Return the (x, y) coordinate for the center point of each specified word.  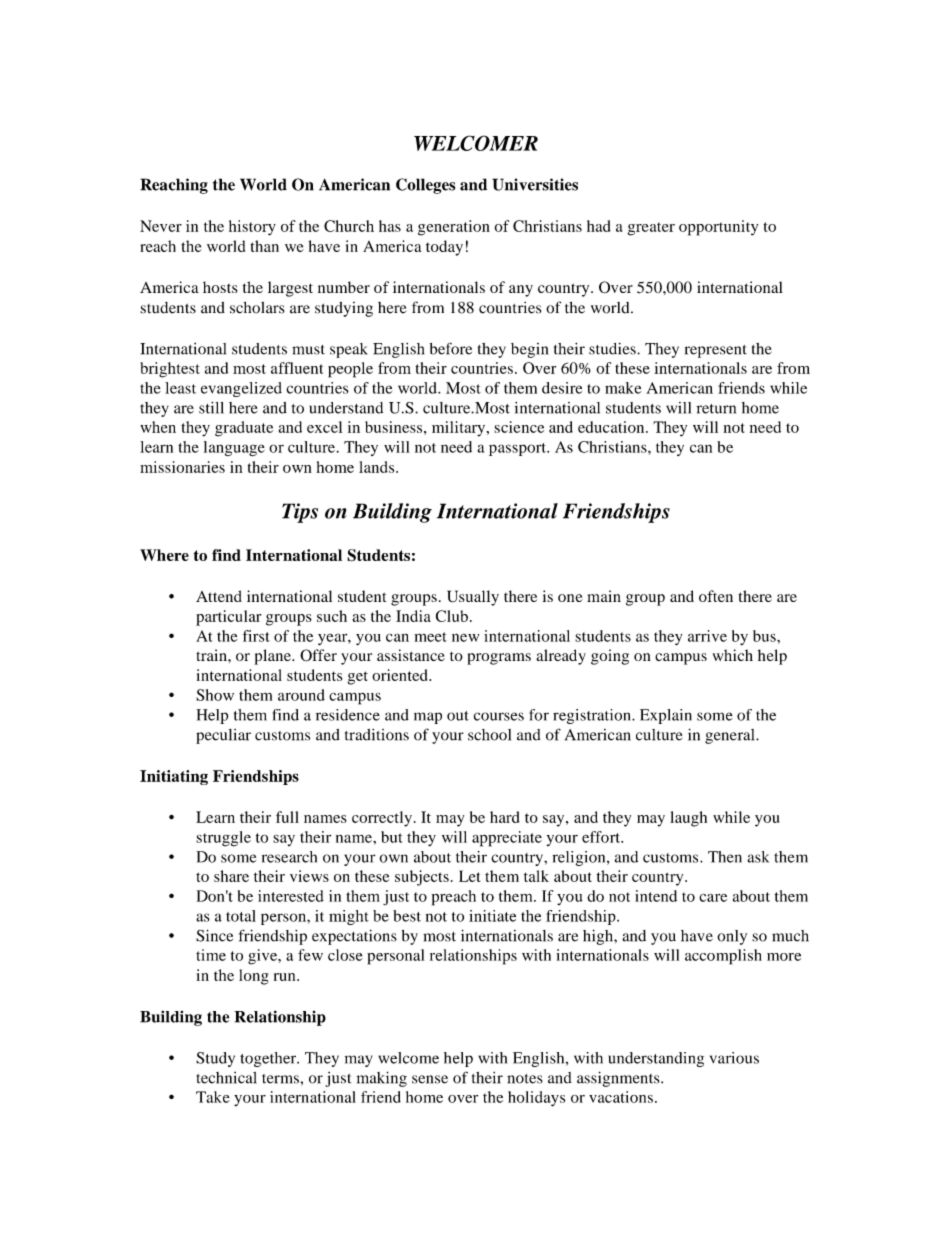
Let (469, 876)
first (256, 636)
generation (454, 228)
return (716, 409)
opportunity (718, 228)
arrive (707, 636)
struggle (223, 839)
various (734, 1058)
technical (227, 1078)
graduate (244, 429)
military (460, 429)
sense (430, 1079)
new (465, 637)
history (252, 228)
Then (725, 857)
